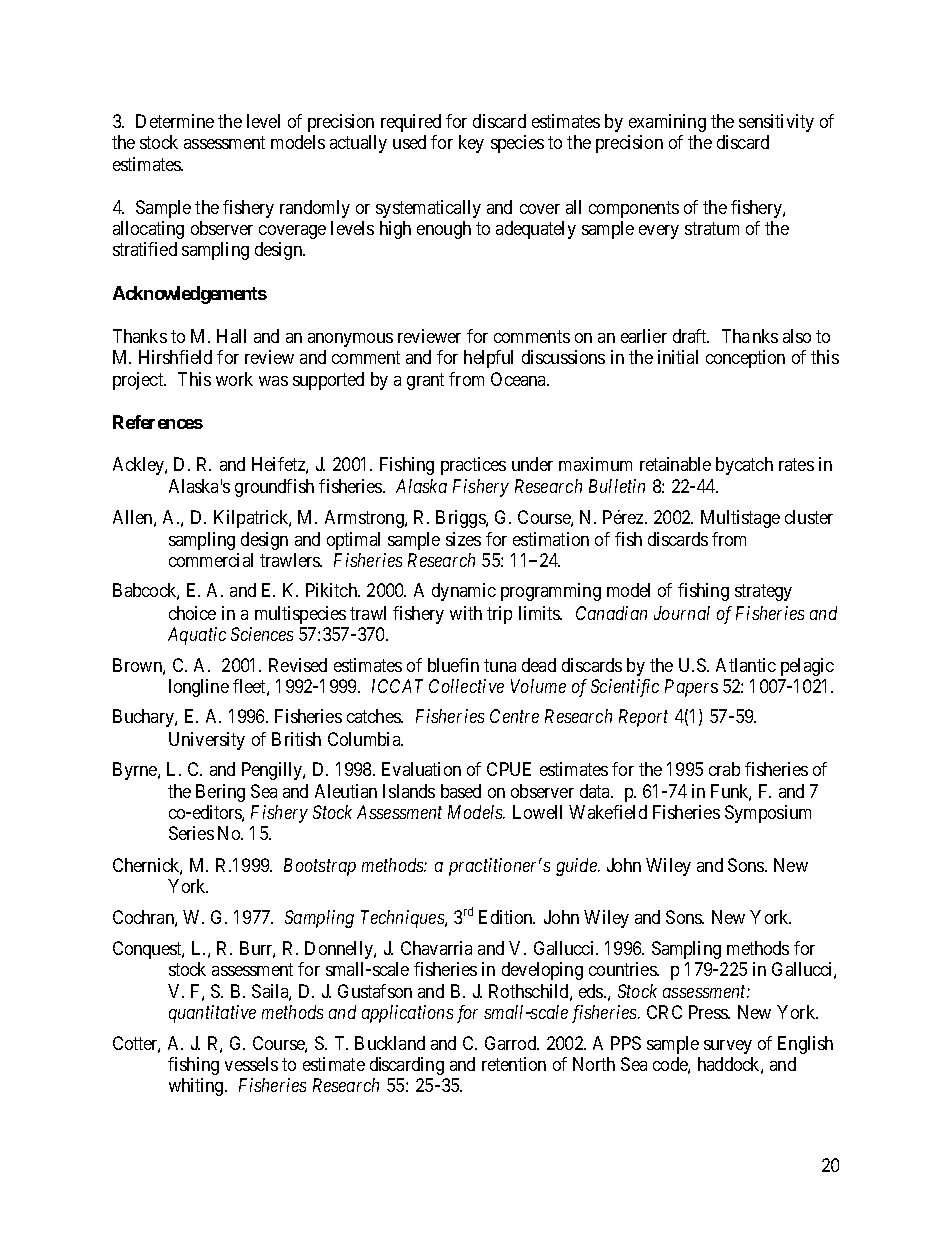 This screenshot has width=952, height=1233. I want to click on Determine, so click(175, 121).
